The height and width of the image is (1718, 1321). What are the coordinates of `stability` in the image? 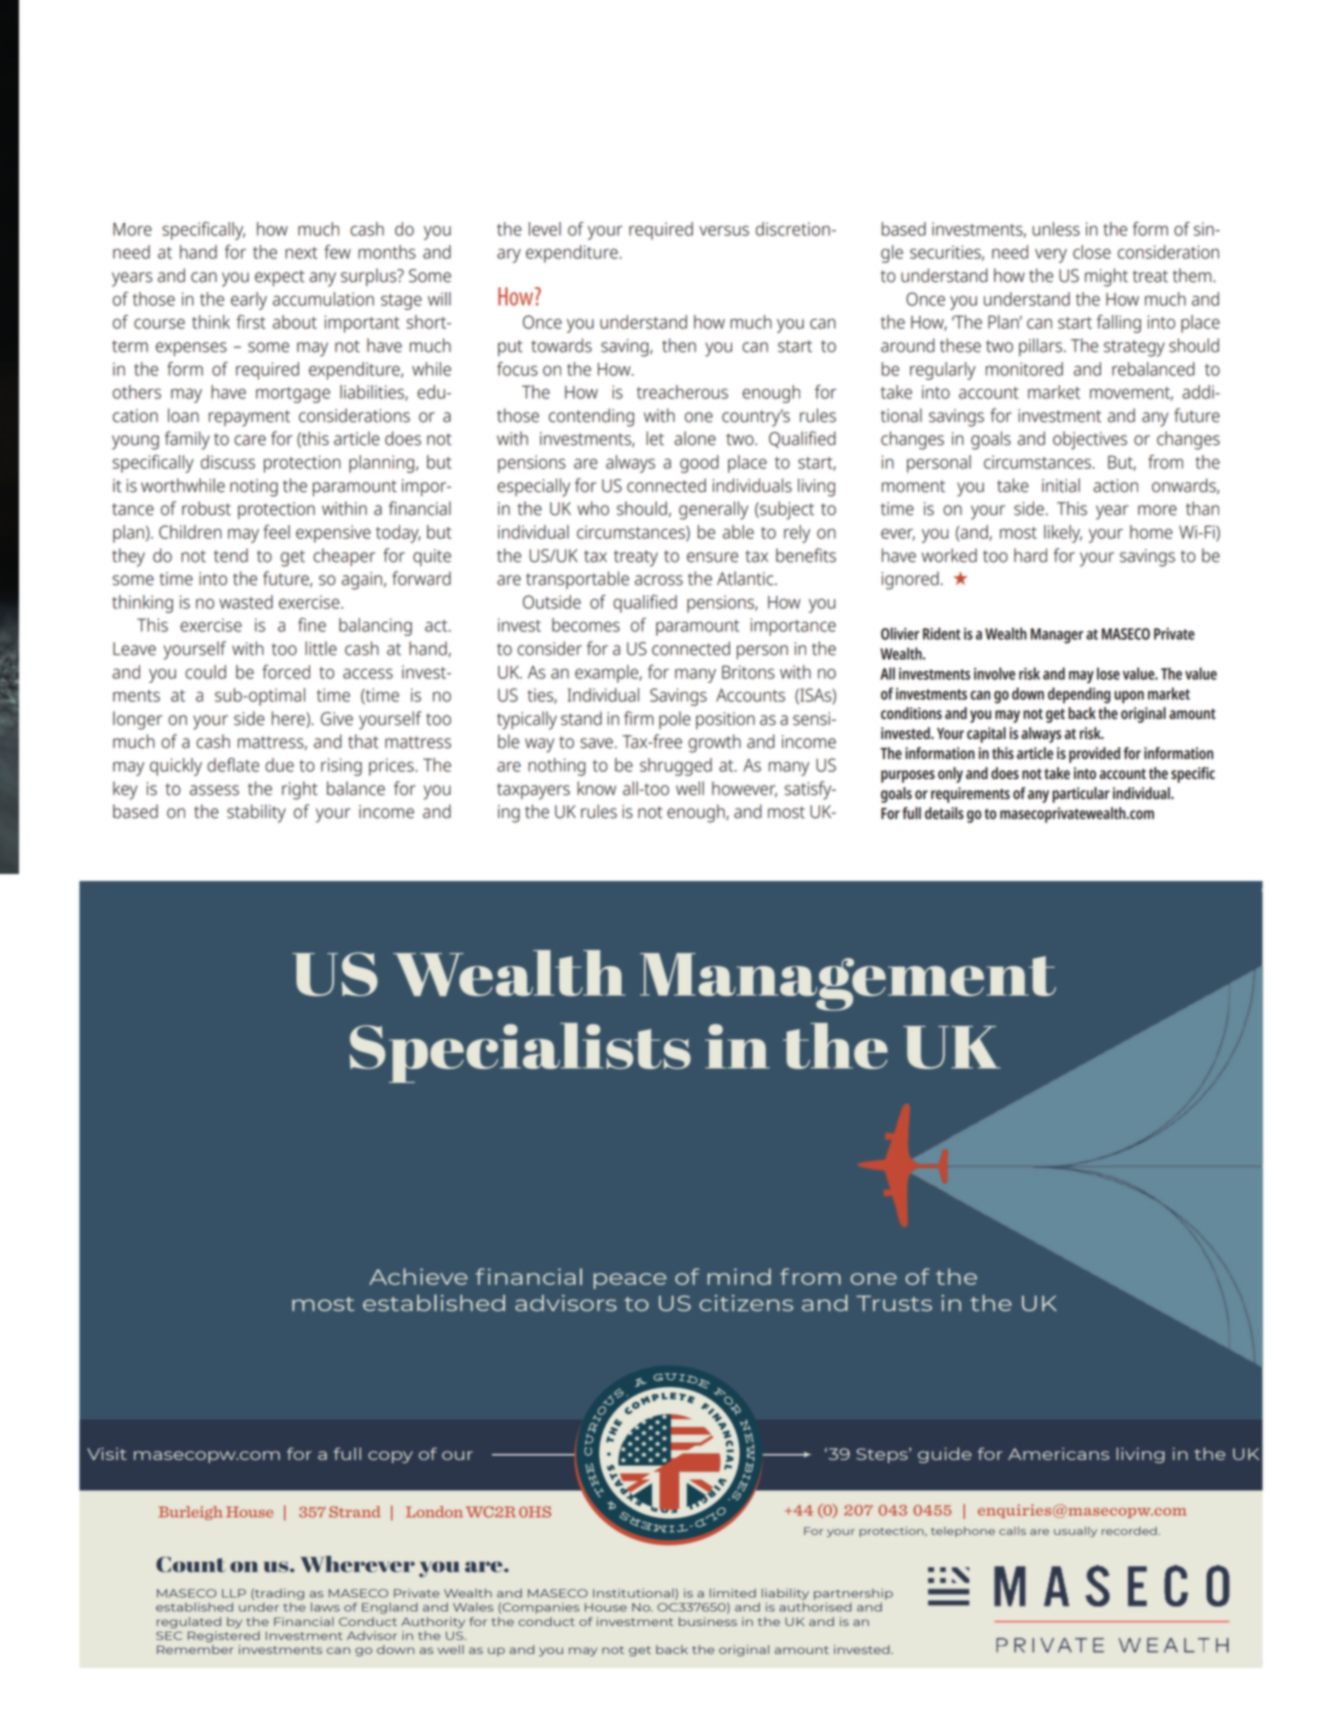 It's located at (256, 813).
